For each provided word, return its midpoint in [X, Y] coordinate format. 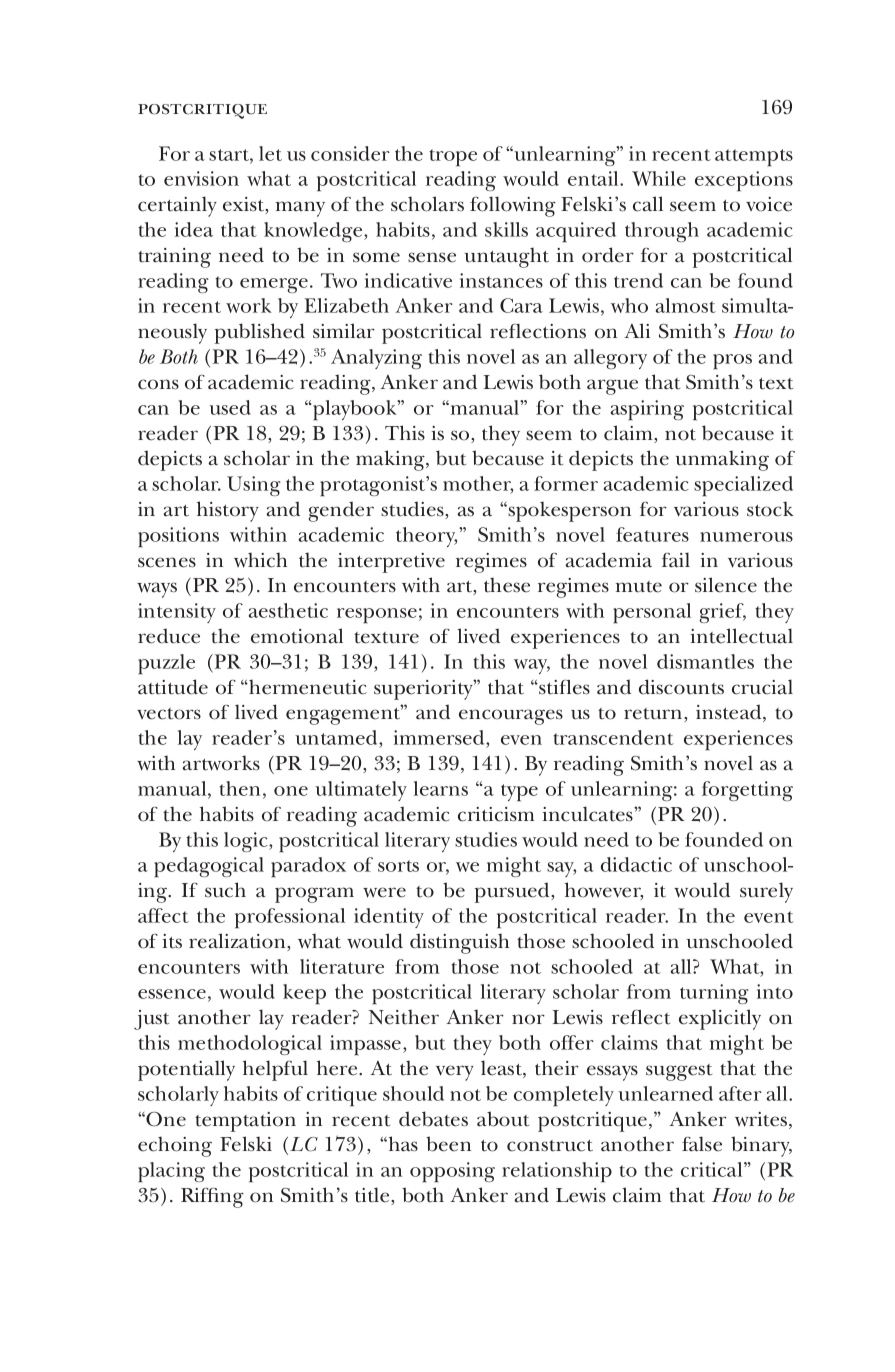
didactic [636, 864]
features [652, 534]
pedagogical [209, 867]
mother [478, 485]
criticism [496, 814]
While [659, 178]
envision [201, 178]
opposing [452, 1172]
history [228, 511]
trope [453, 158]
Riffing [212, 1198]
